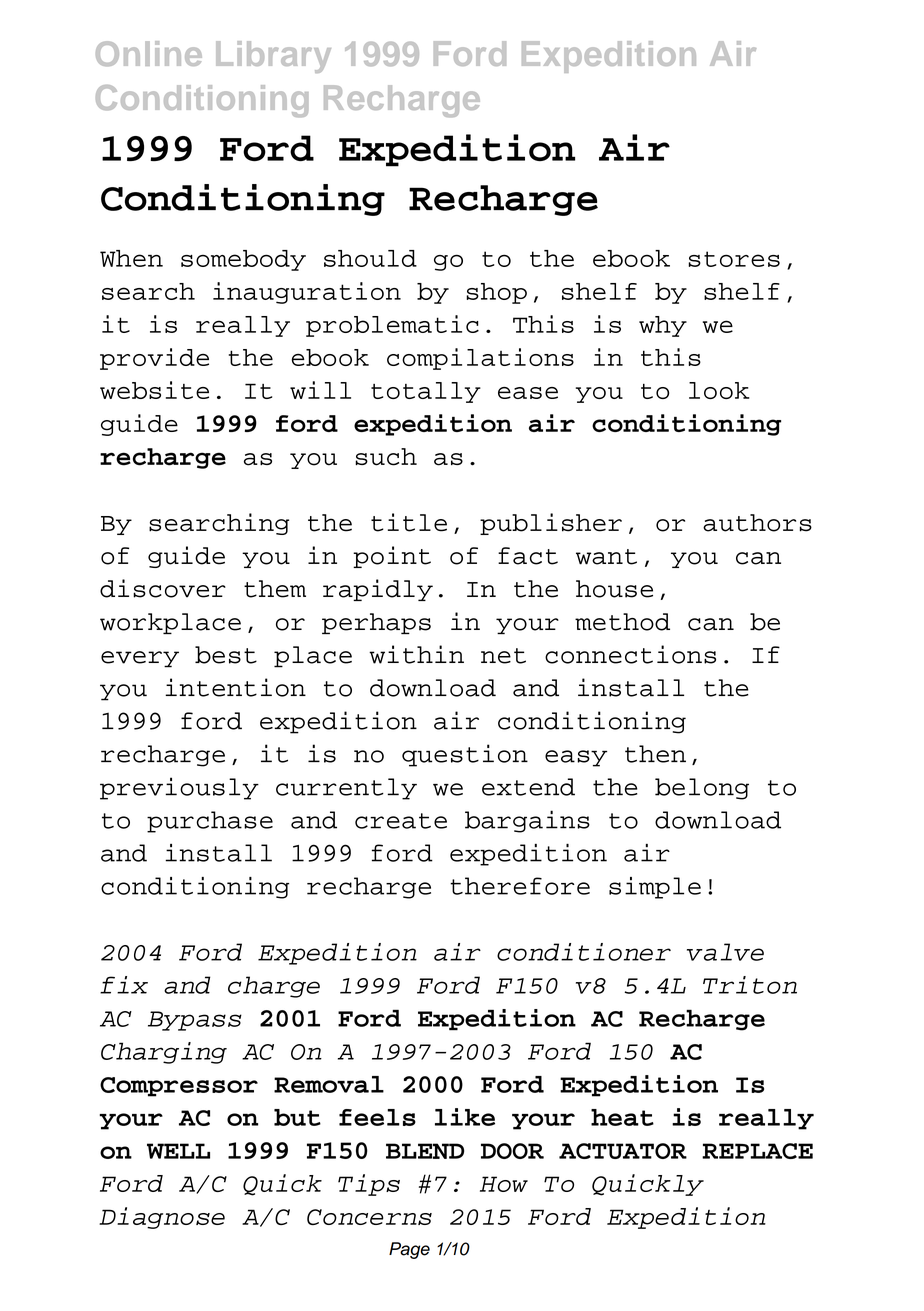 The image size is (924, 1311). I want to click on create, so click(401, 821).
